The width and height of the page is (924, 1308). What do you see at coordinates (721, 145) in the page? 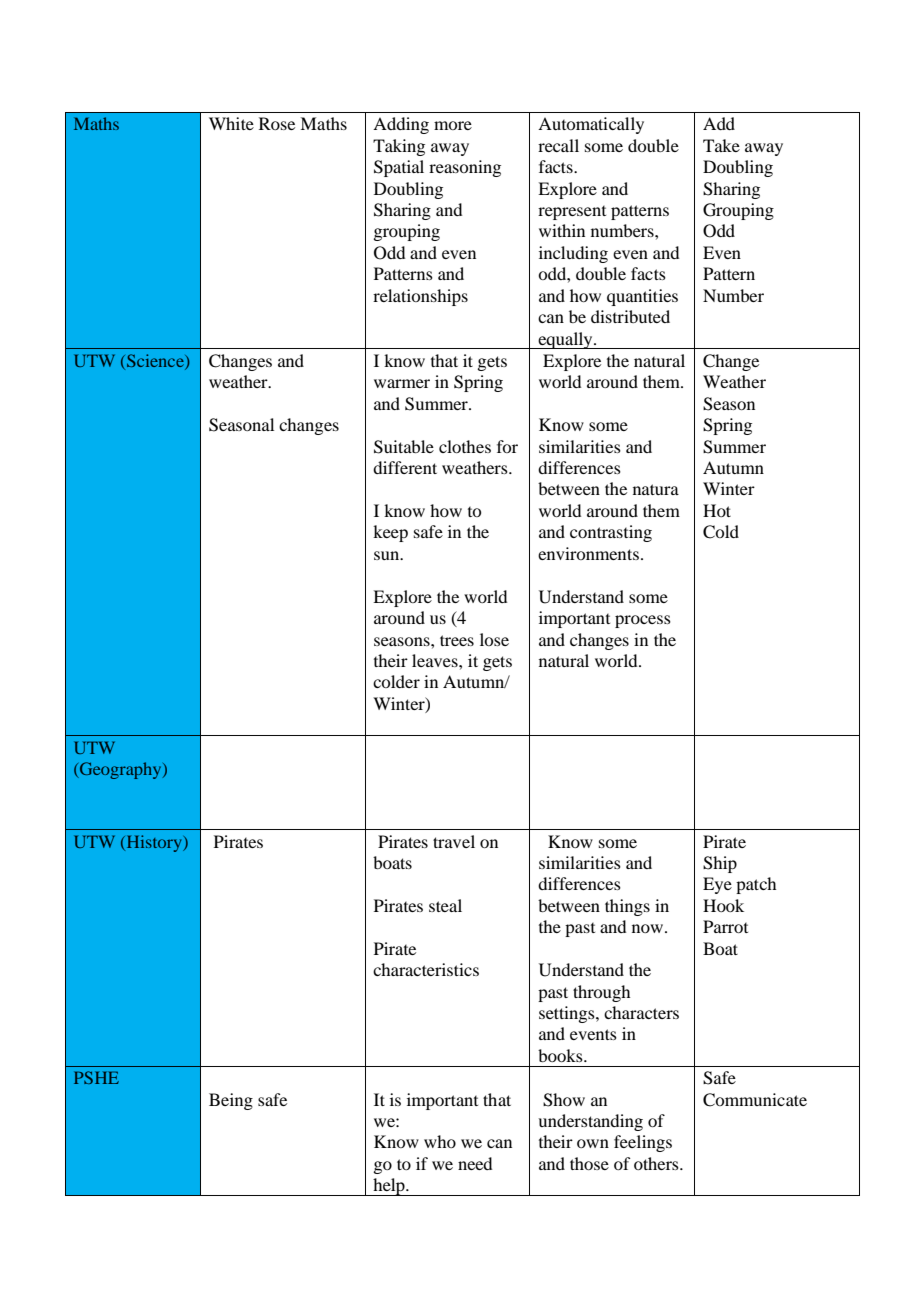
I see `Take` at bounding box center [721, 145].
